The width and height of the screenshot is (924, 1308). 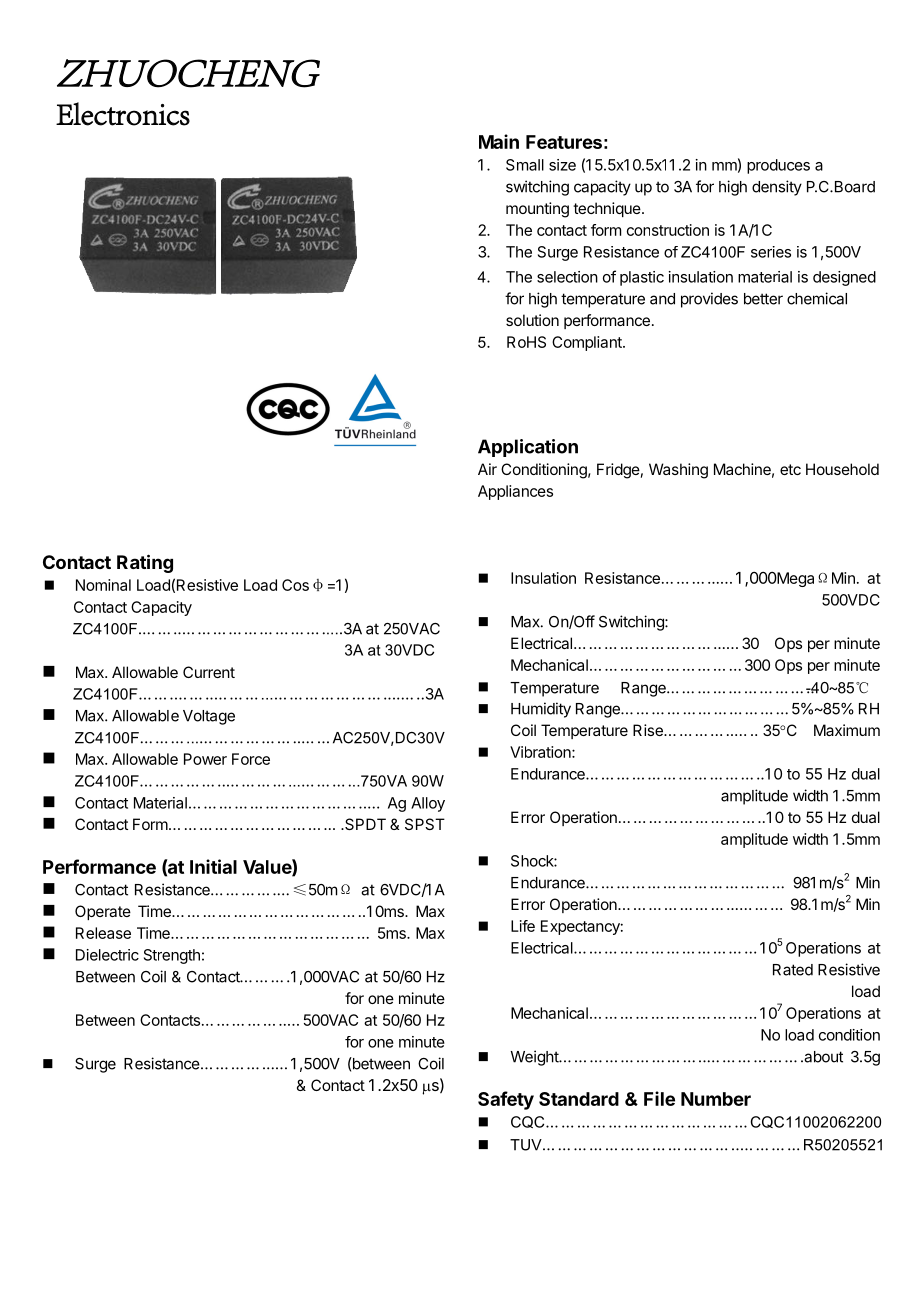 What do you see at coordinates (506, 1100) in the screenshot?
I see `Safety` at bounding box center [506, 1100].
